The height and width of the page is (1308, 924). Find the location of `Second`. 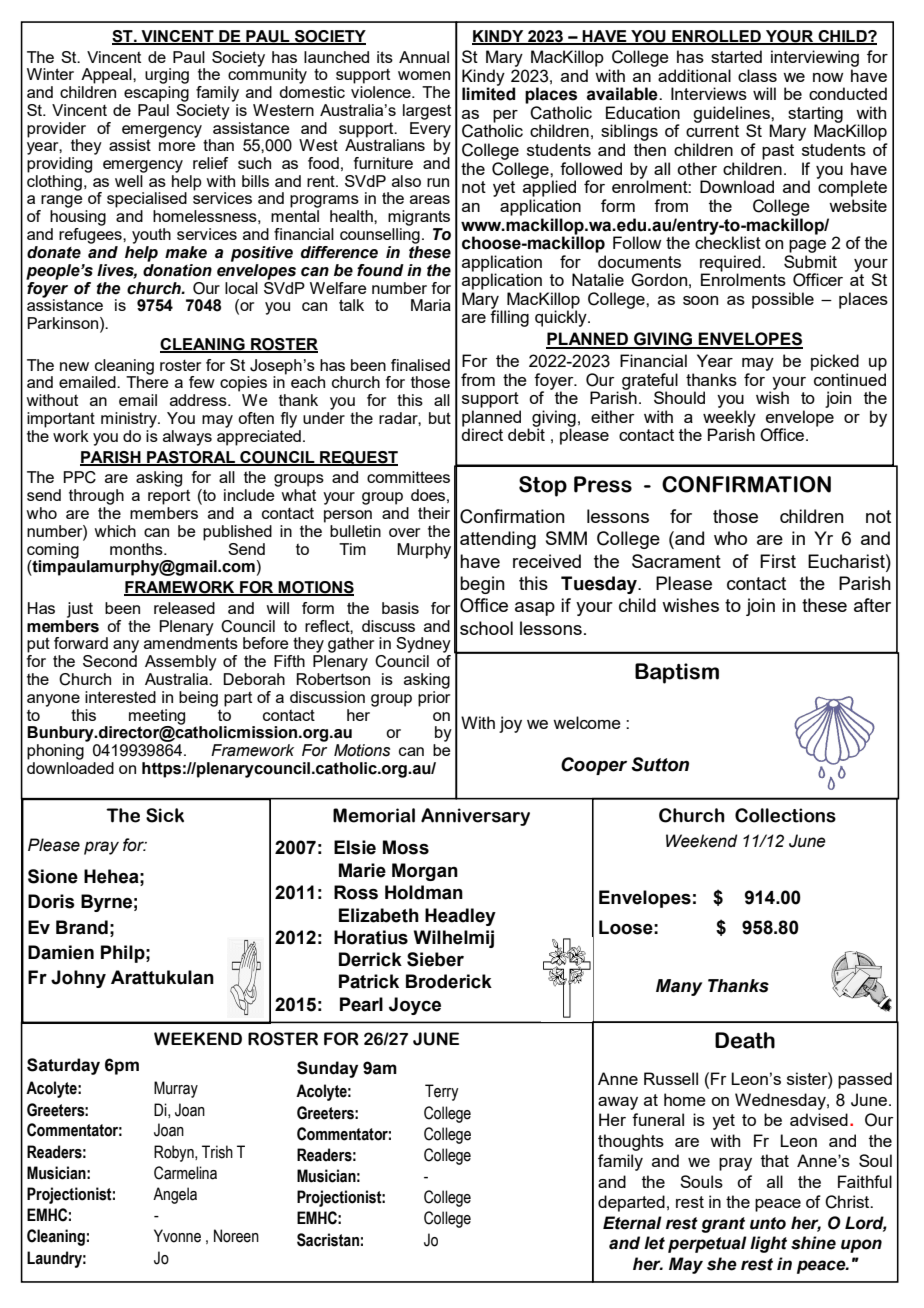

Second is located at coordinates (110, 661).
